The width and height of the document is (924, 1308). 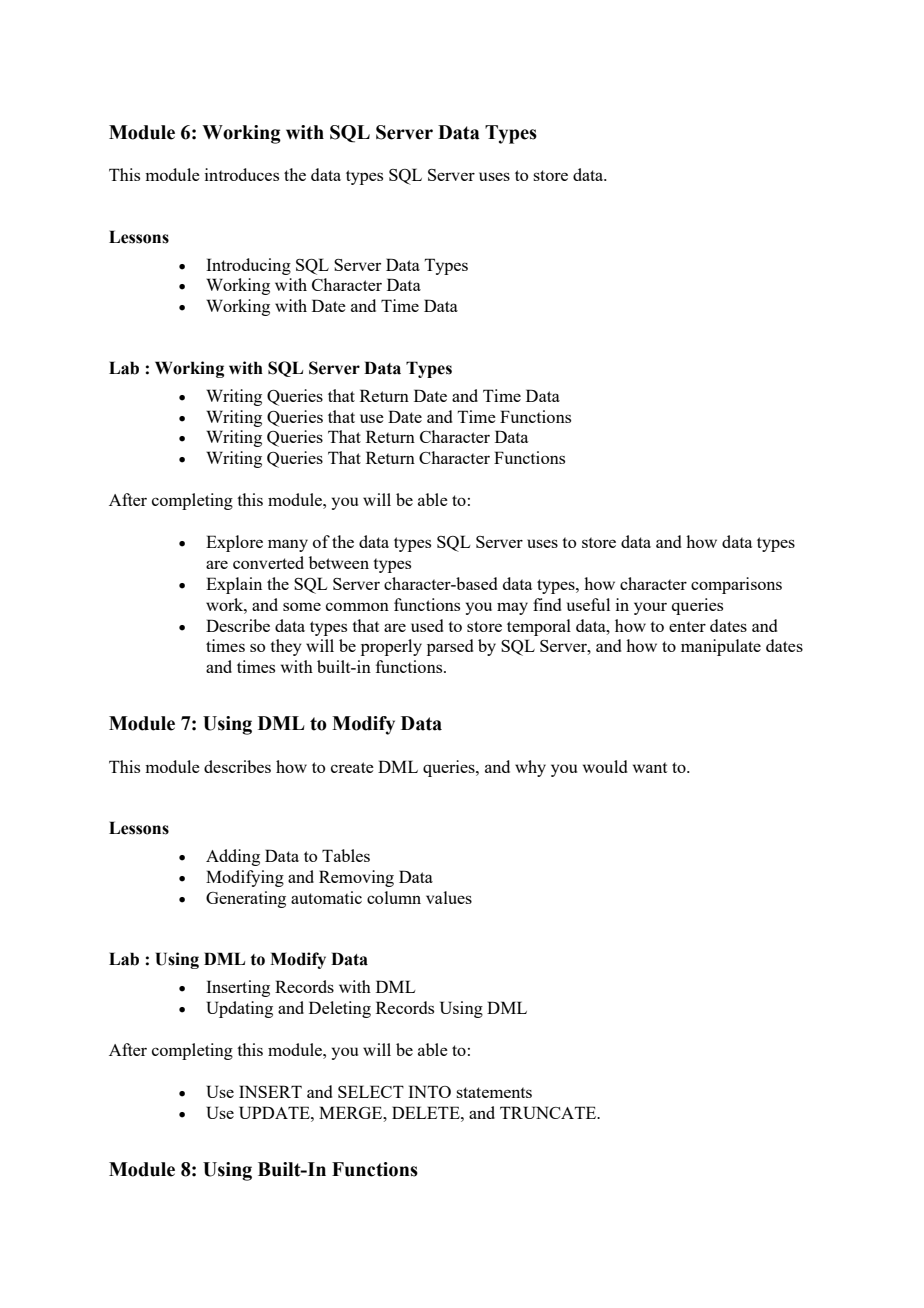 What do you see at coordinates (687, 626) in the document?
I see `enter` at bounding box center [687, 626].
